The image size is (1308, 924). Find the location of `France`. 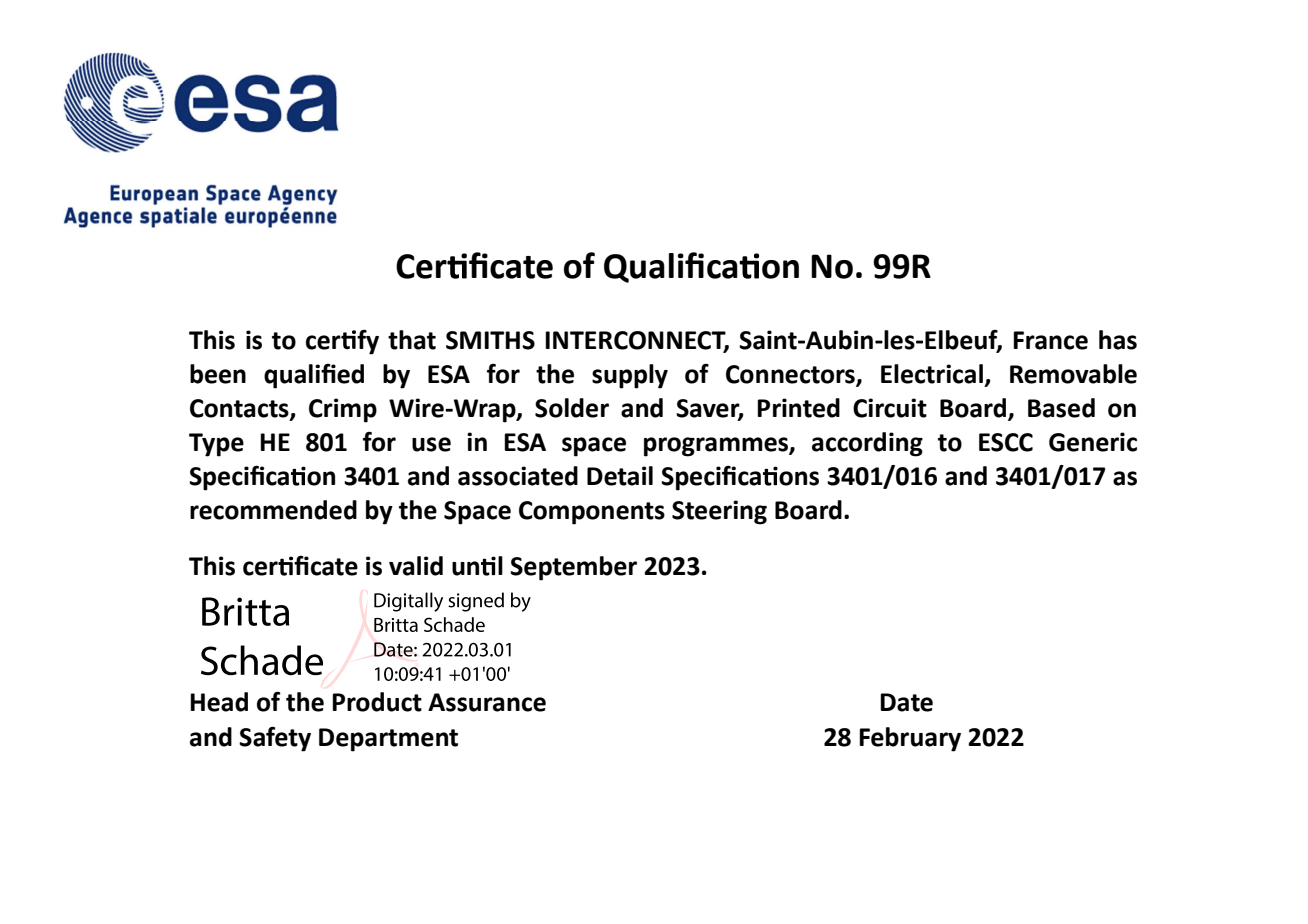

France is located at coordinates (1050, 340).
